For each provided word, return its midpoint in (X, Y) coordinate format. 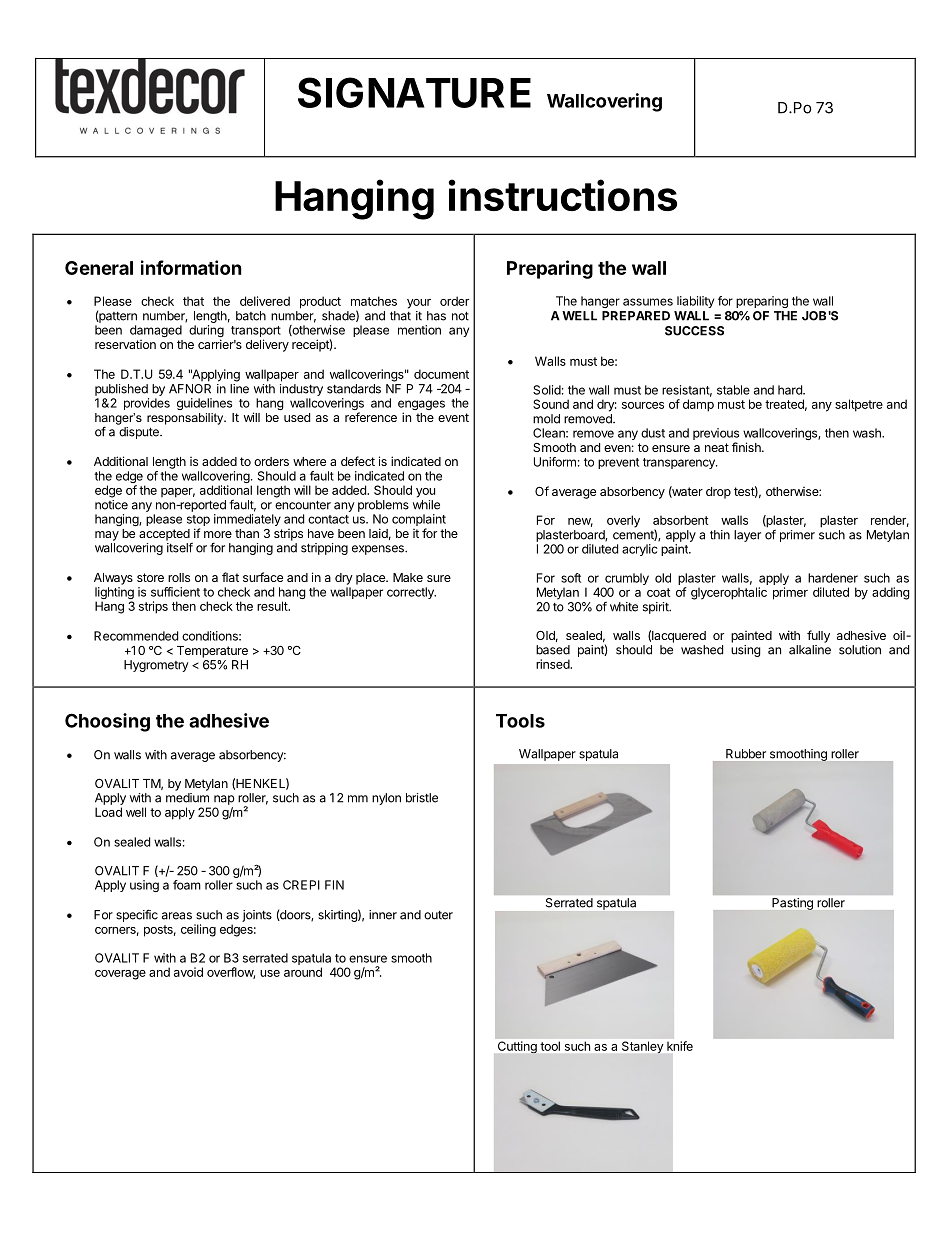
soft (571, 578)
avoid (188, 972)
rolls (179, 577)
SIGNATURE (414, 92)
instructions (562, 195)
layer (747, 536)
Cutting (517, 1047)
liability (695, 302)
